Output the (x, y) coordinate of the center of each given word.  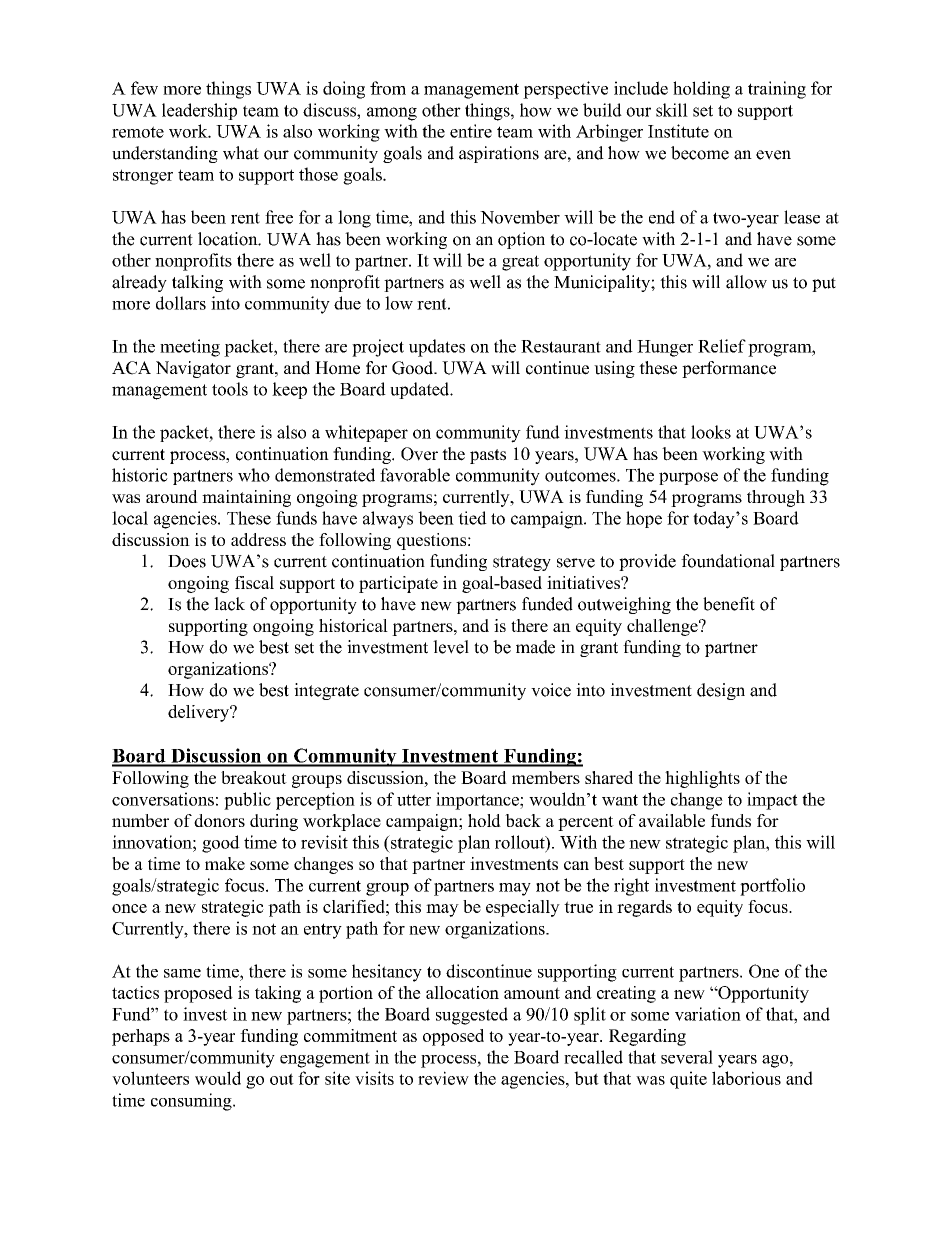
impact (772, 801)
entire (471, 131)
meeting (190, 348)
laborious (746, 1078)
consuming (192, 1102)
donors (219, 820)
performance (729, 369)
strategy (522, 563)
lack (229, 604)
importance (478, 801)
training (777, 90)
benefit (729, 604)
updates (437, 348)
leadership (199, 111)
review (443, 1078)
